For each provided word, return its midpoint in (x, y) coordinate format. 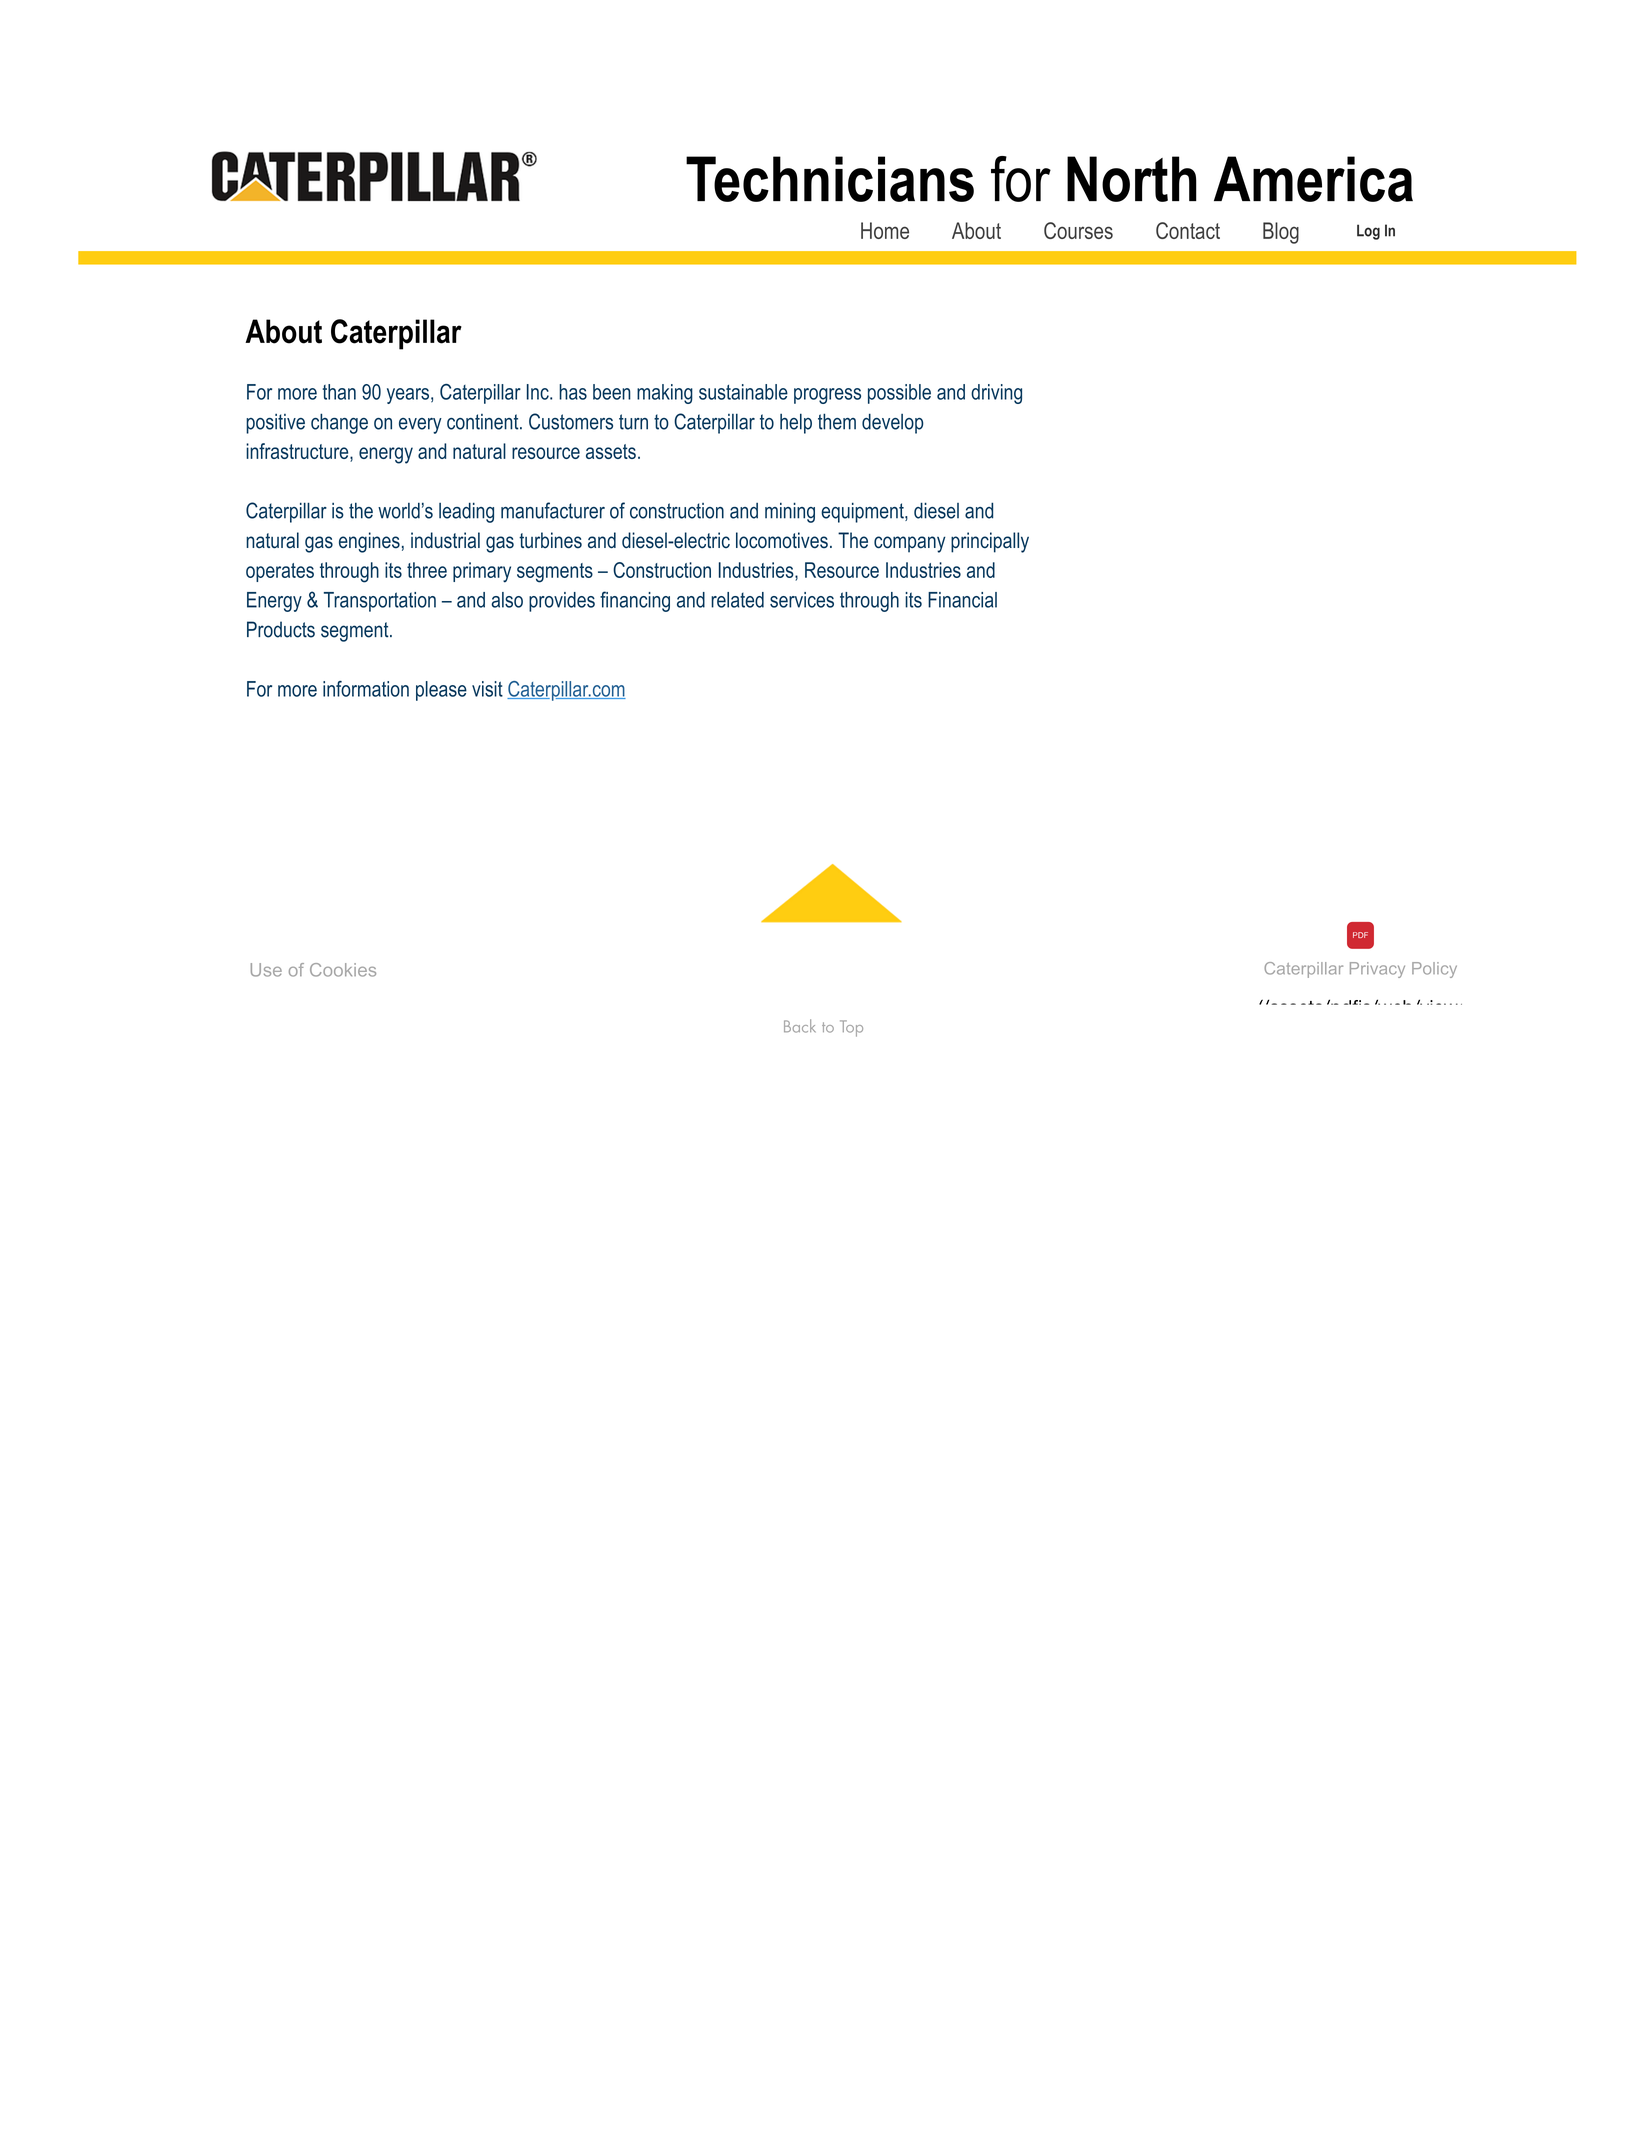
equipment (863, 512)
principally (990, 542)
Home (885, 230)
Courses (1078, 230)
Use (266, 970)
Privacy (1377, 970)
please (441, 691)
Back (800, 1026)
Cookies (343, 970)
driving (996, 394)
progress (827, 396)
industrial (445, 540)
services (802, 600)
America (1313, 179)
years (408, 396)
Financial (962, 600)
